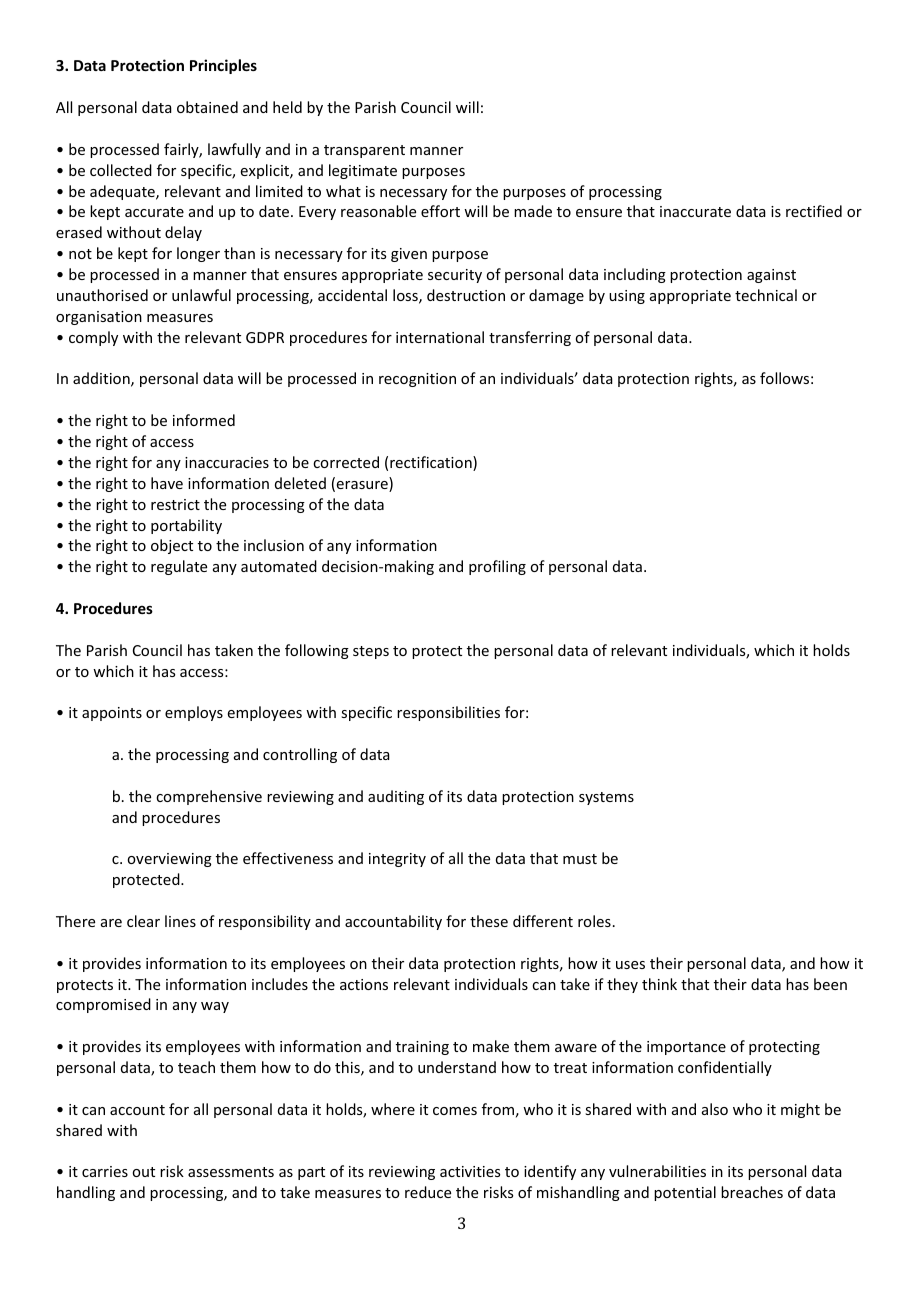  What do you see at coordinates (497, 567) in the document?
I see `profiling` at bounding box center [497, 567].
